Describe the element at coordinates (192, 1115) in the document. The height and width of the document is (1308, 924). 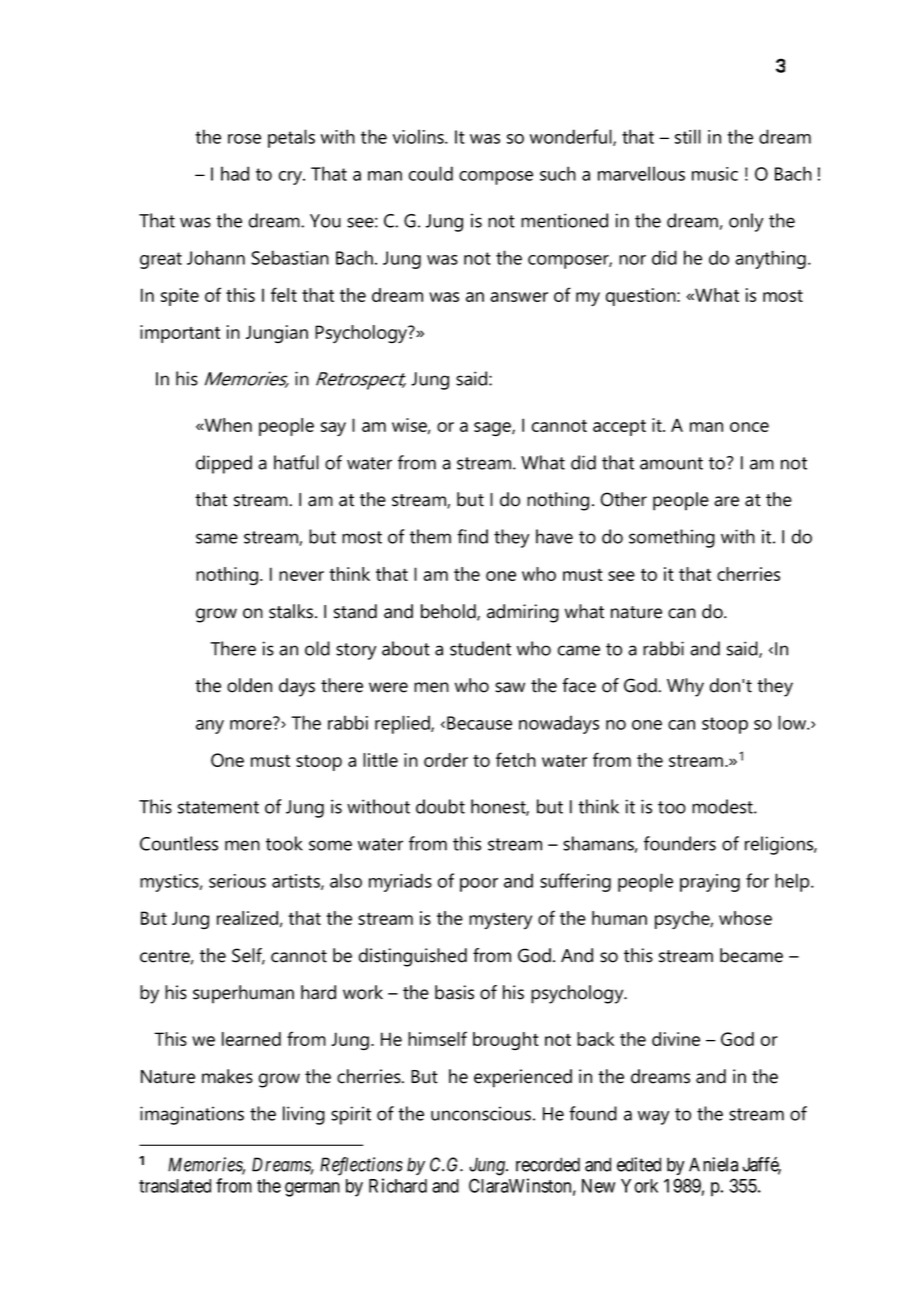
I see `imaginations` at that location.
